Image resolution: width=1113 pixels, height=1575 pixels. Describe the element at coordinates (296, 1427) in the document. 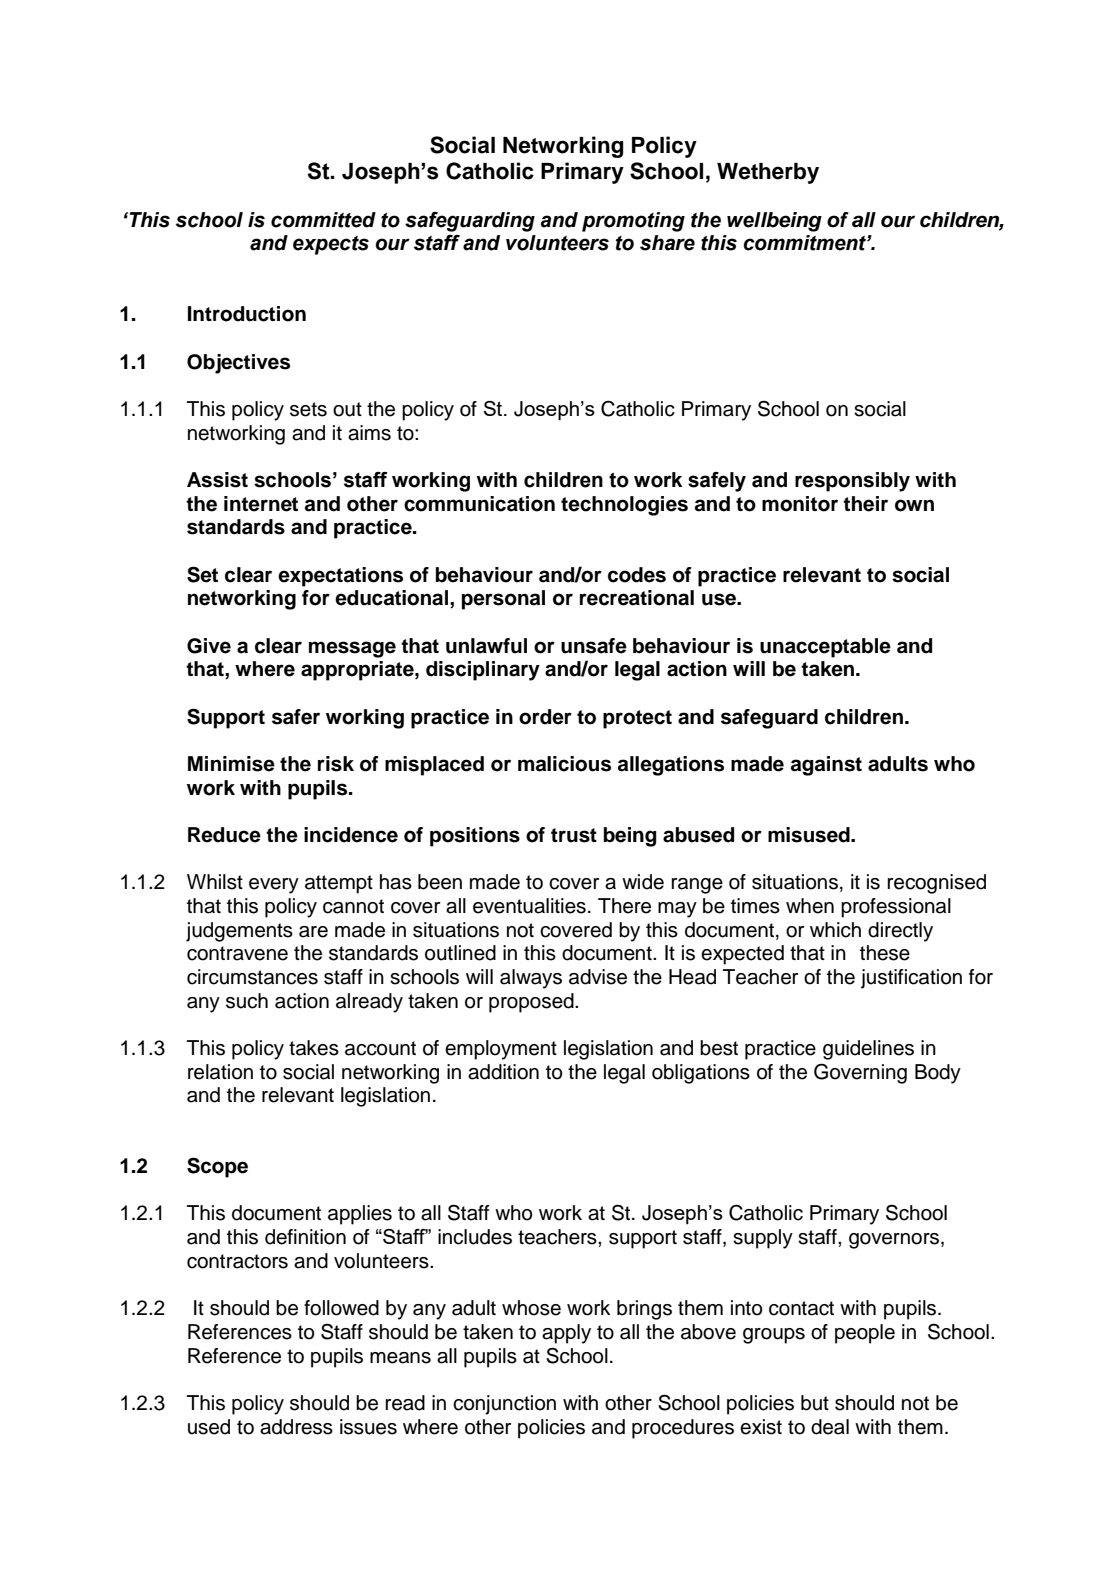

I see `address` at that location.
